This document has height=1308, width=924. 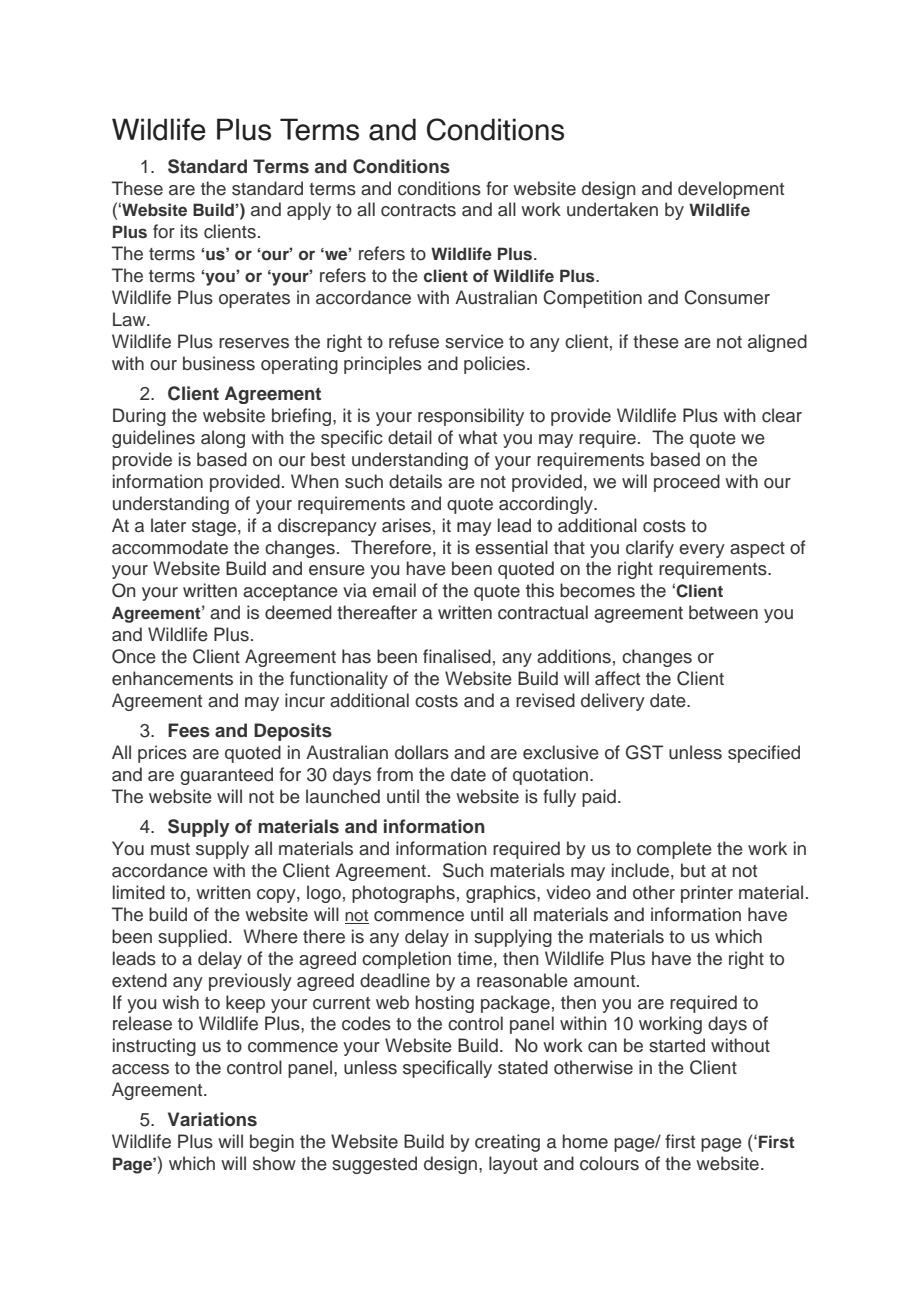 What do you see at coordinates (609, 1163) in the document?
I see `colours` at bounding box center [609, 1163].
